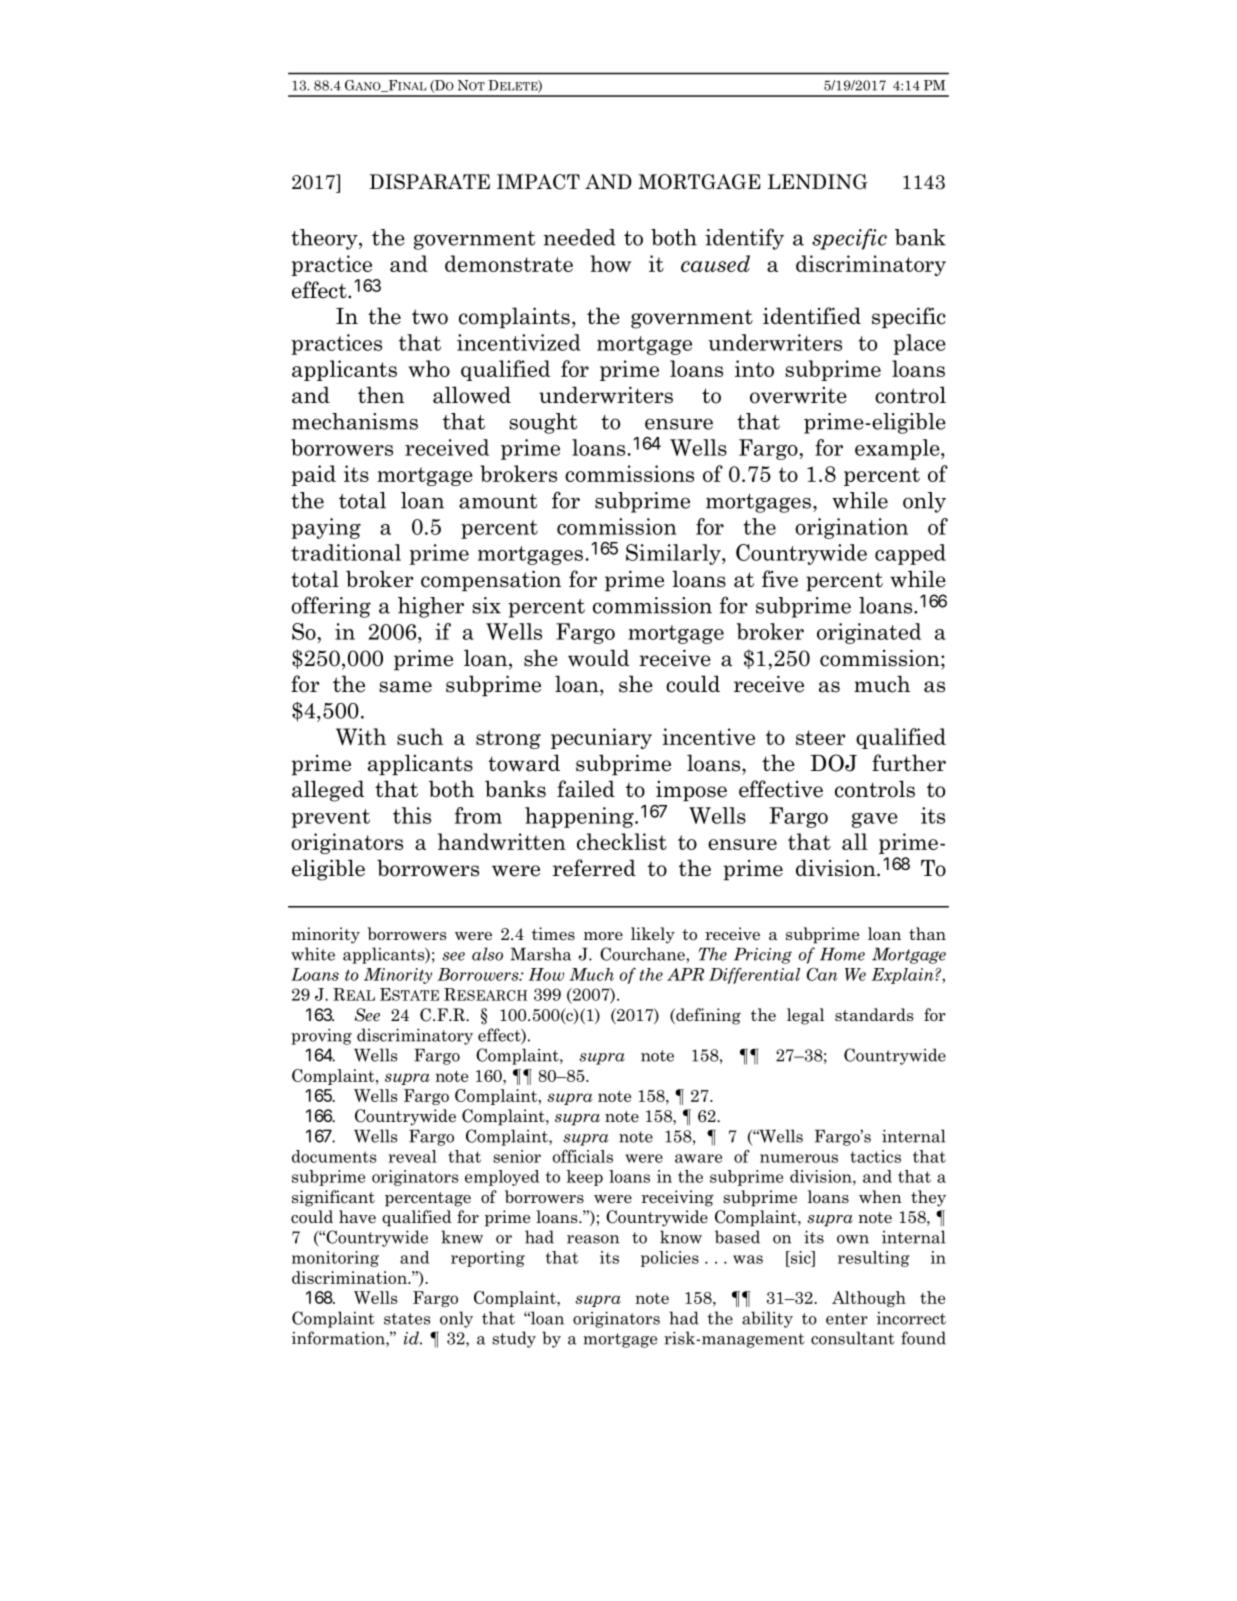  I want to click on DISPARATE, so click(429, 182).
